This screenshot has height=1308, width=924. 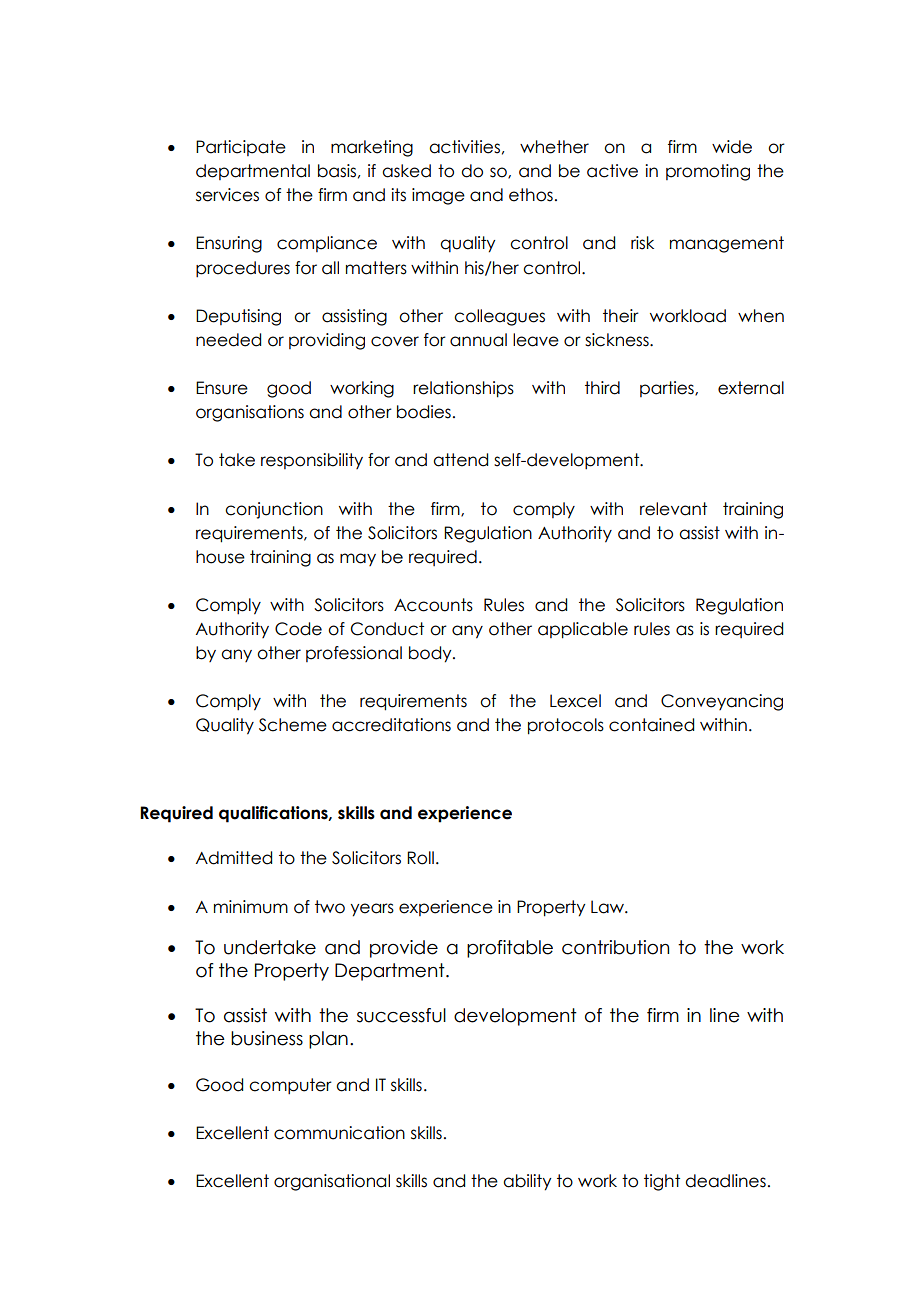 What do you see at coordinates (431, 654) in the screenshot?
I see `body` at bounding box center [431, 654].
